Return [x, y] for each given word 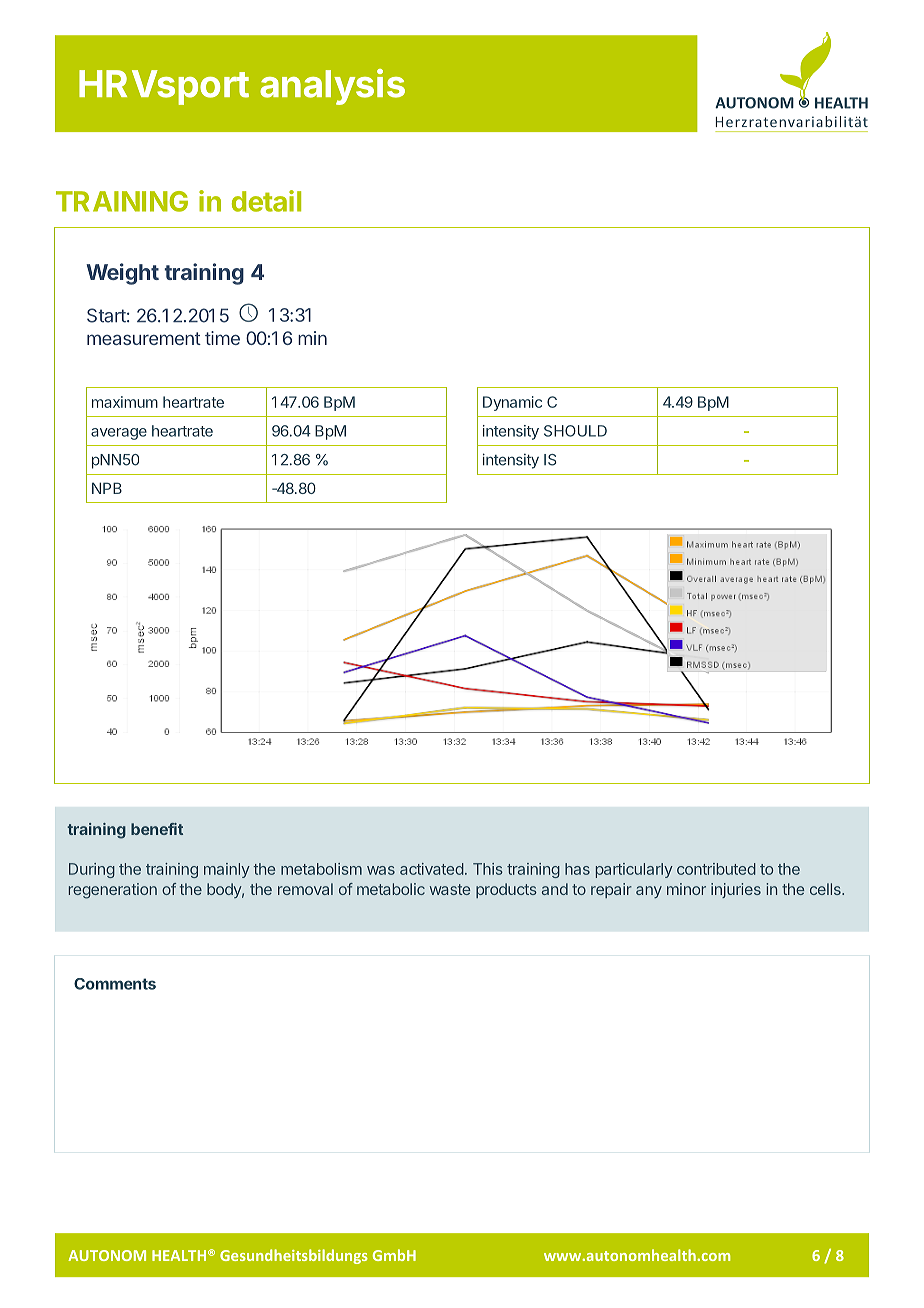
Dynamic [512, 403]
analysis [332, 87]
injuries [736, 890]
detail [266, 201]
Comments [115, 984]
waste [450, 889]
